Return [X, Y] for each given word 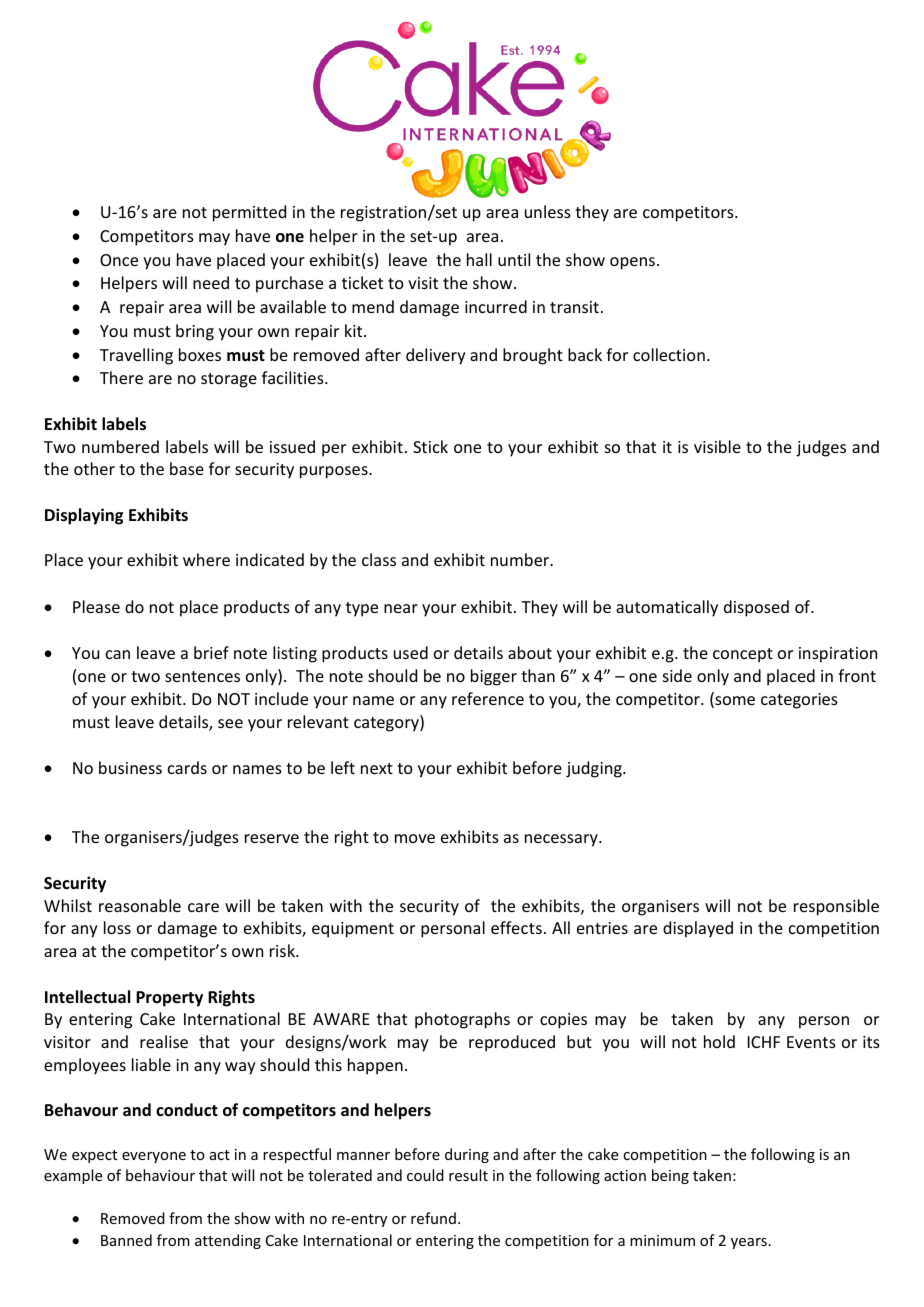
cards [187, 767]
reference [488, 698]
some [734, 702]
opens [632, 263]
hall [479, 259]
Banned [126, 1240]
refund [433, 1218]
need [211, 282]
